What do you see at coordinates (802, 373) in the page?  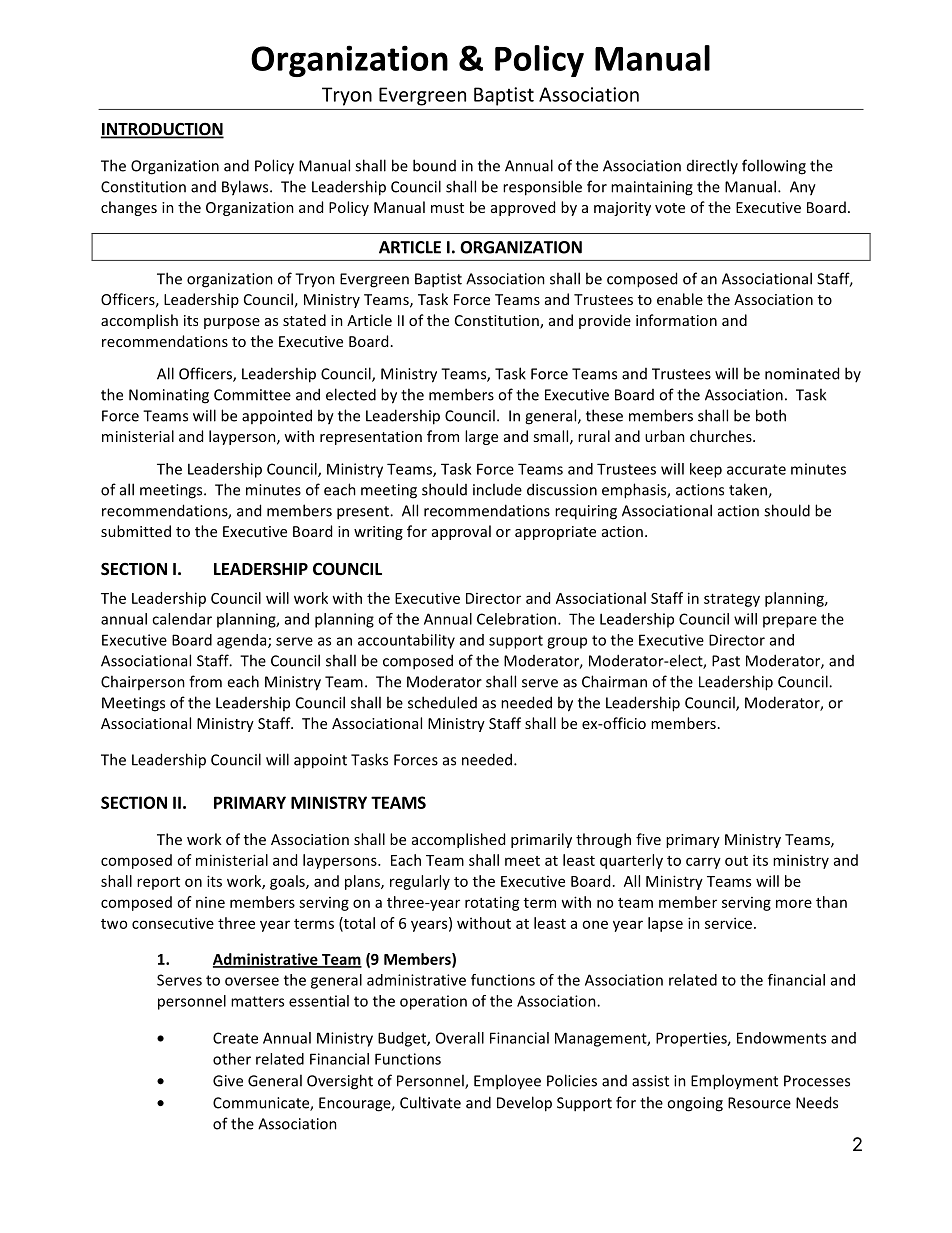 I see `nominated` at bounding box center [802, 373].
